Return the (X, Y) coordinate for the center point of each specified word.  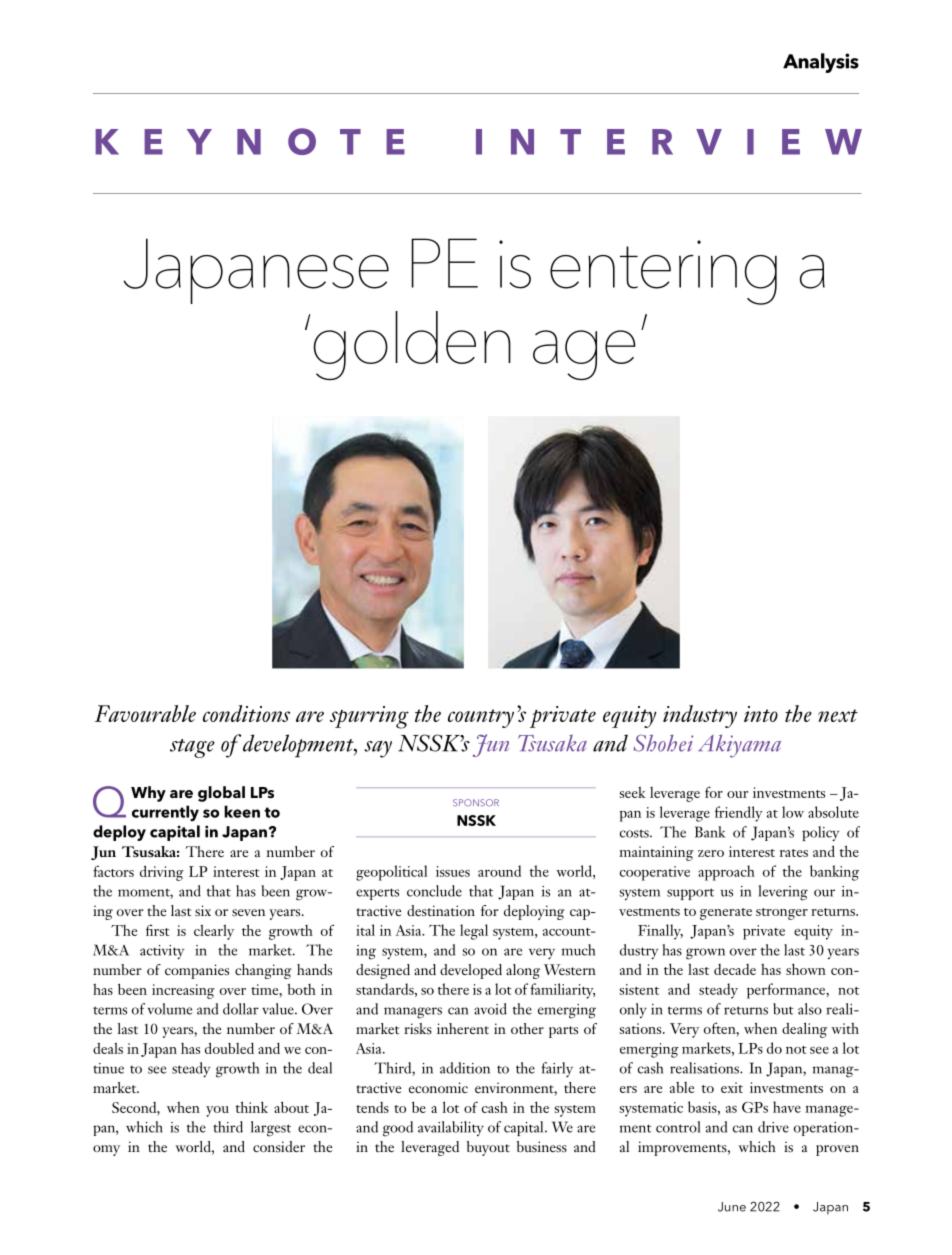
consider (279, 1146)
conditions (246, 713)
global (221, 794)
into (761, 714)
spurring (369, 717)
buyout (488, 1148)
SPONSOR (476, 803)
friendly (739, 814)
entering (663, 272)
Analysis (821, 63)
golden (412, 345)
